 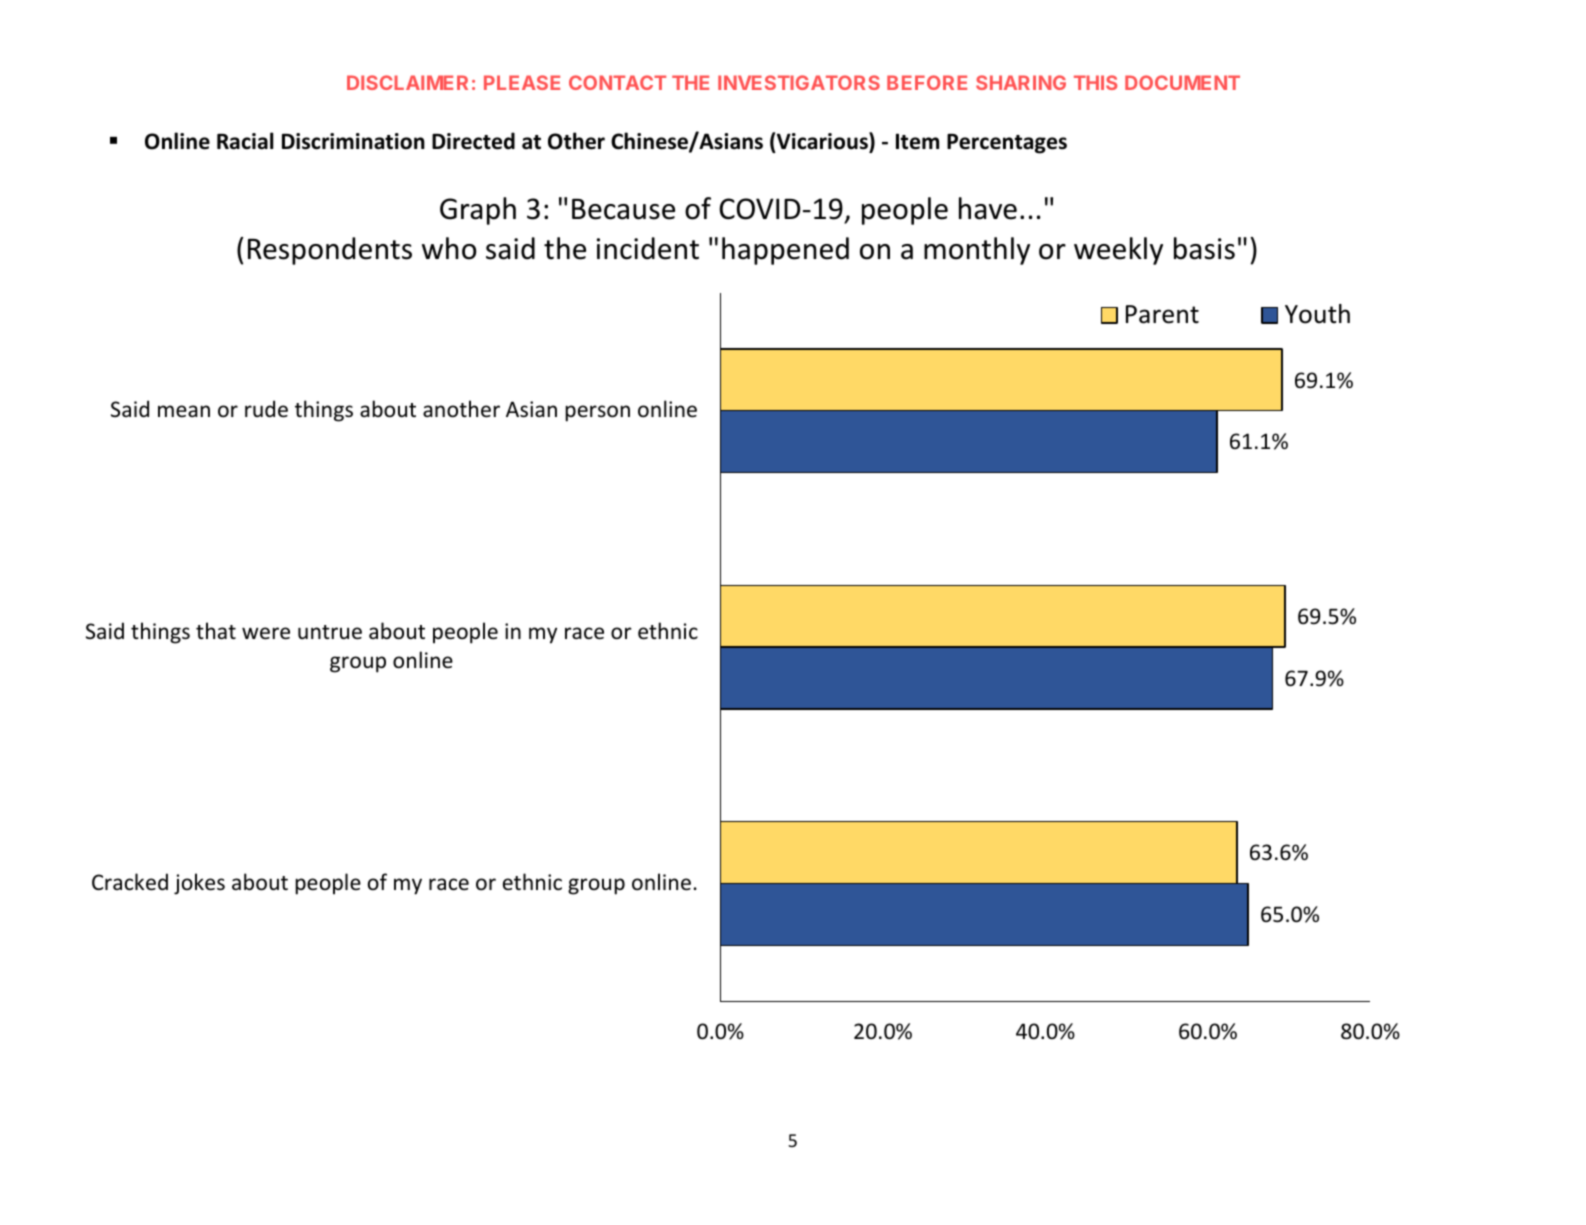 What do you see at coordinates (1182, 82) in the image?
I see `DOCUMENT` at bounding box center [1182, 82].
